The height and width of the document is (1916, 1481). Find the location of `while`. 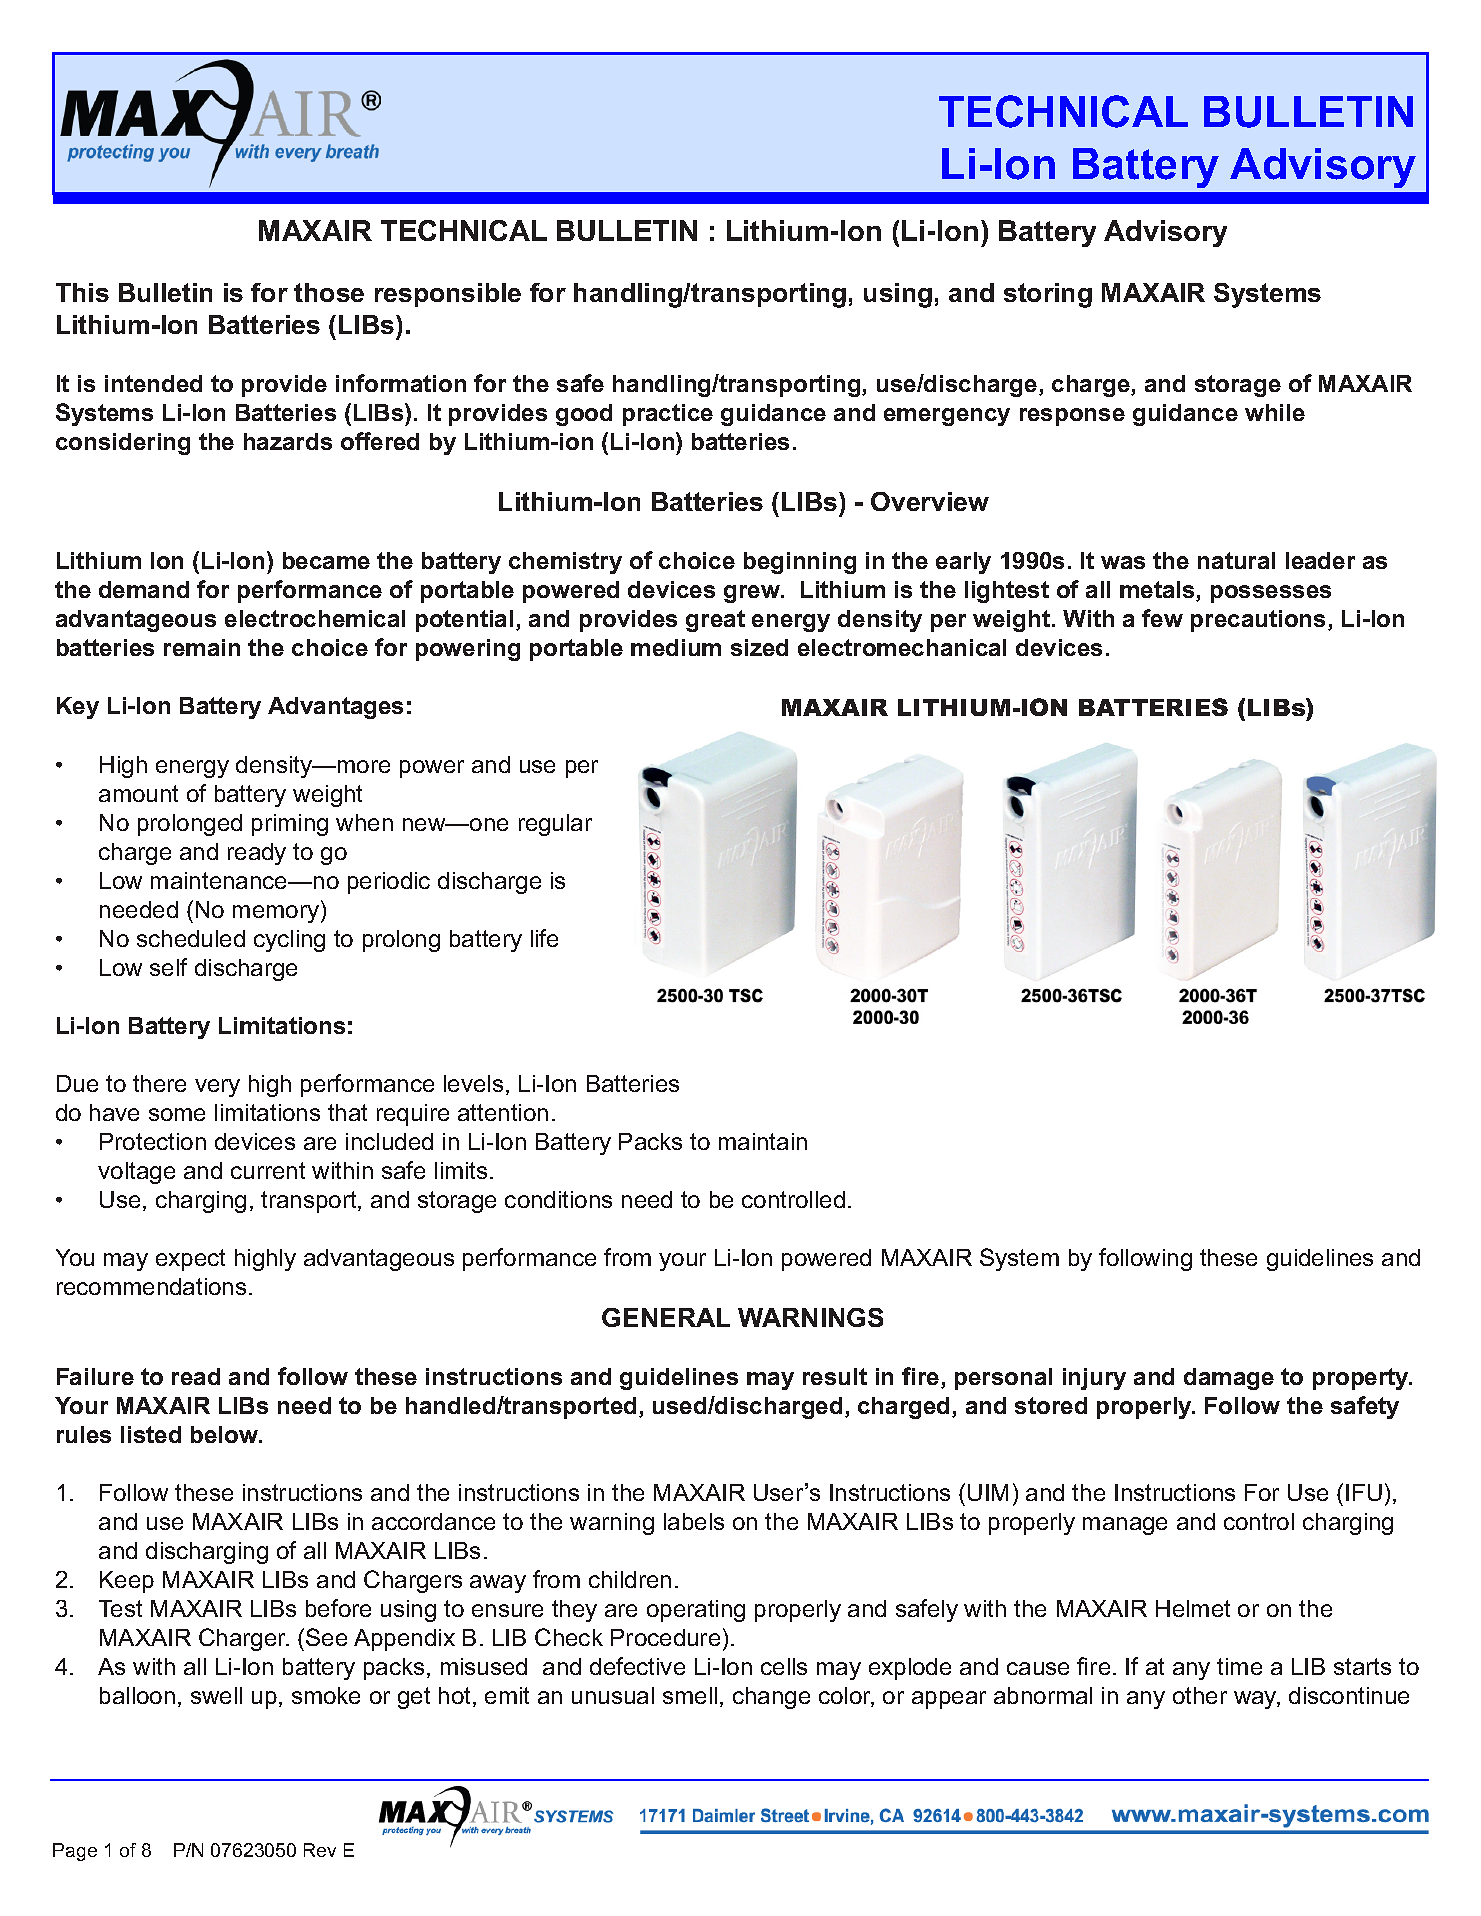

while is located at coordinates (1275, 412).
